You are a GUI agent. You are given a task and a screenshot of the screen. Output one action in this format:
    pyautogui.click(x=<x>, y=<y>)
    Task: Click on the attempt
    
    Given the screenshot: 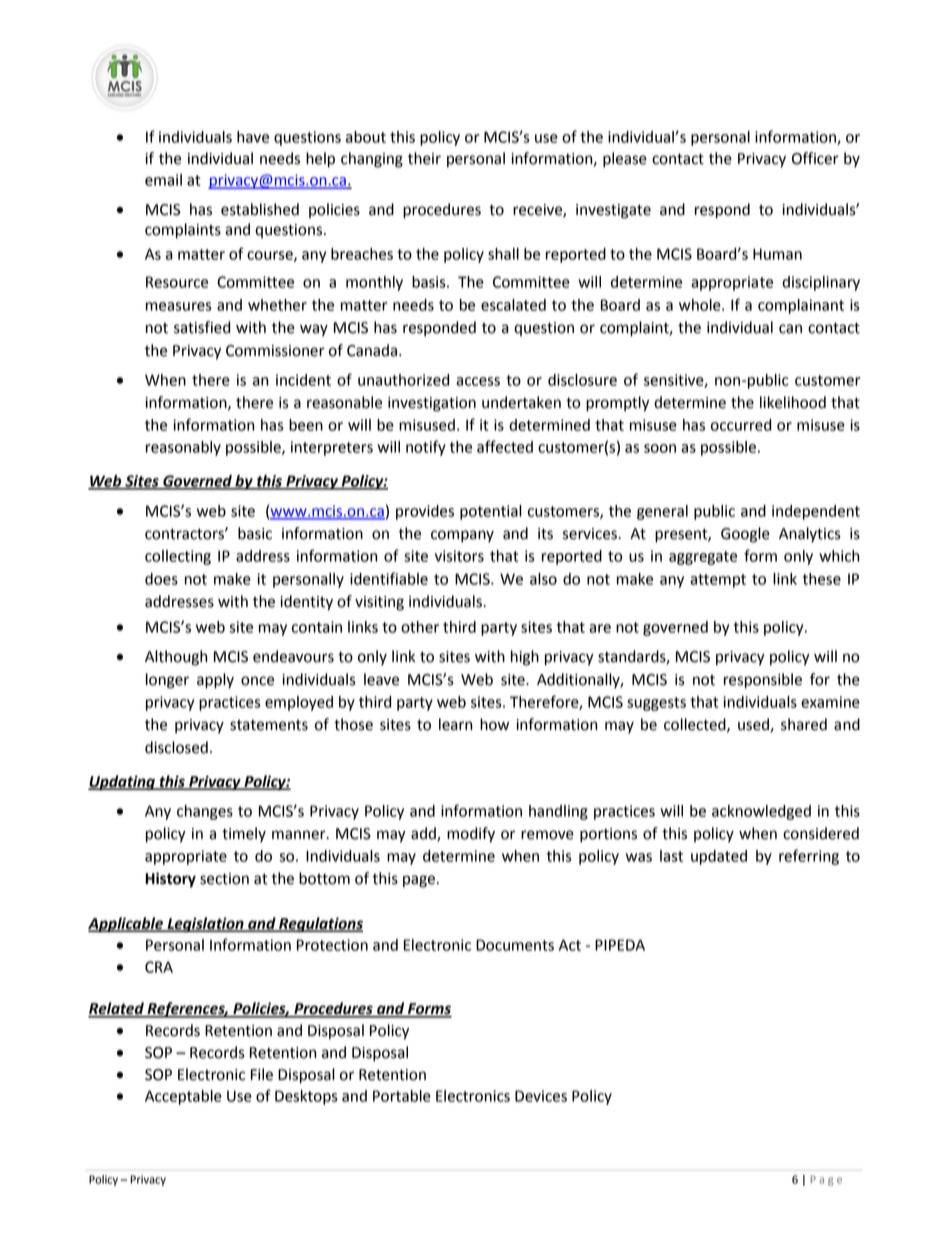 What is the action you would take?
    pyautogui.click(x=718, y=581)
